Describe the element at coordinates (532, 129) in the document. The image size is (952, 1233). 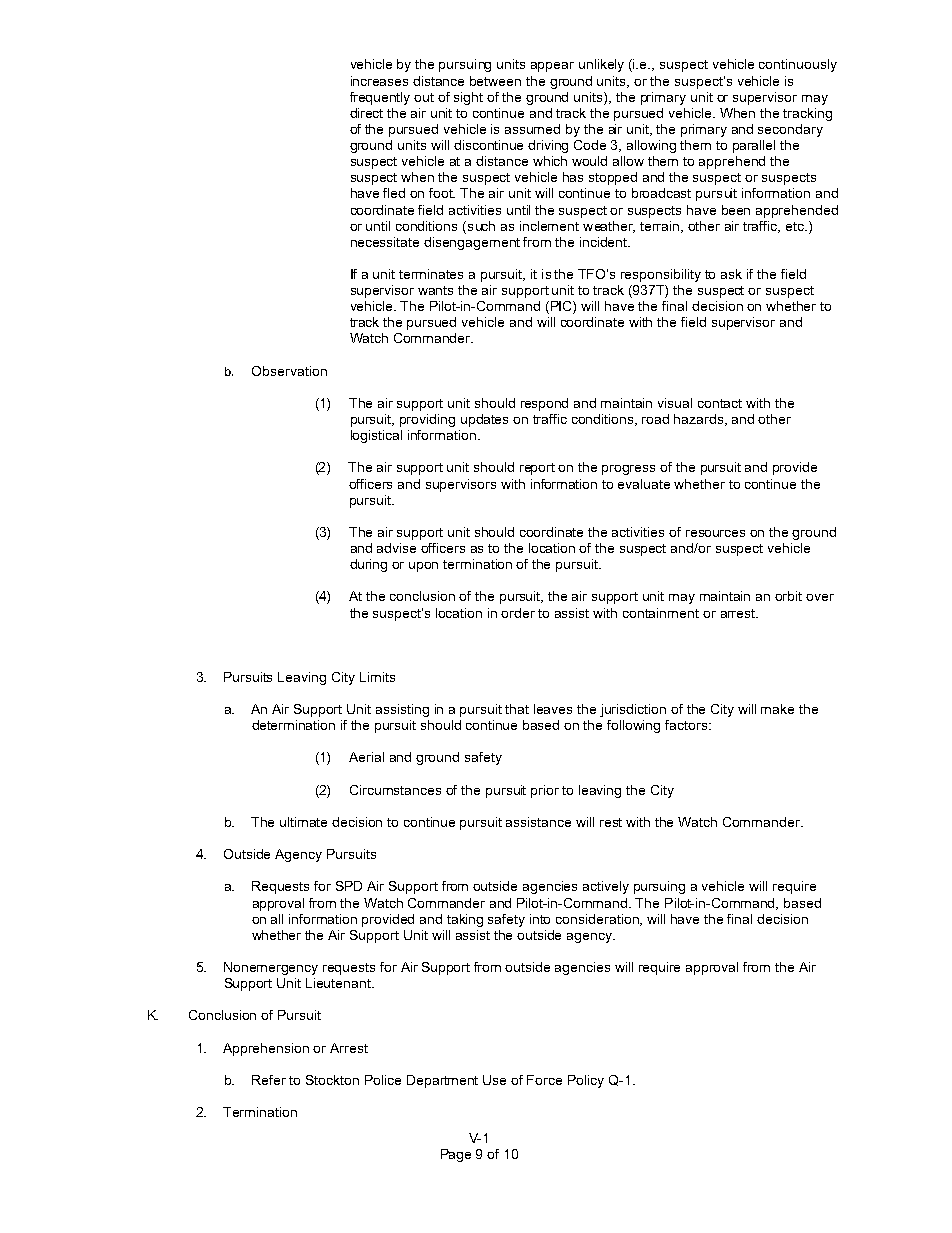
I see `assumed` at that location.
